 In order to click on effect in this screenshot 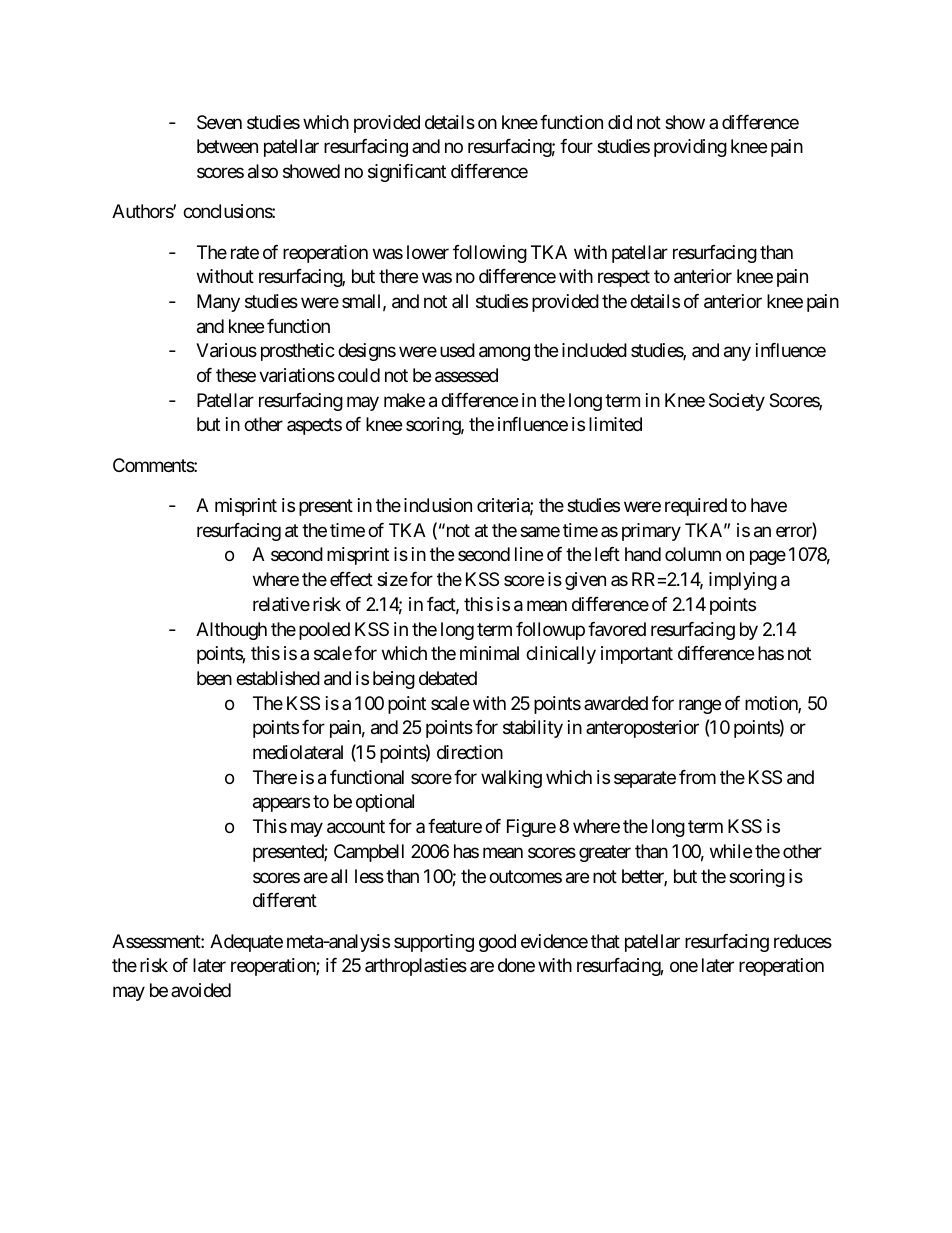, I will do `click(351, 579)`.
